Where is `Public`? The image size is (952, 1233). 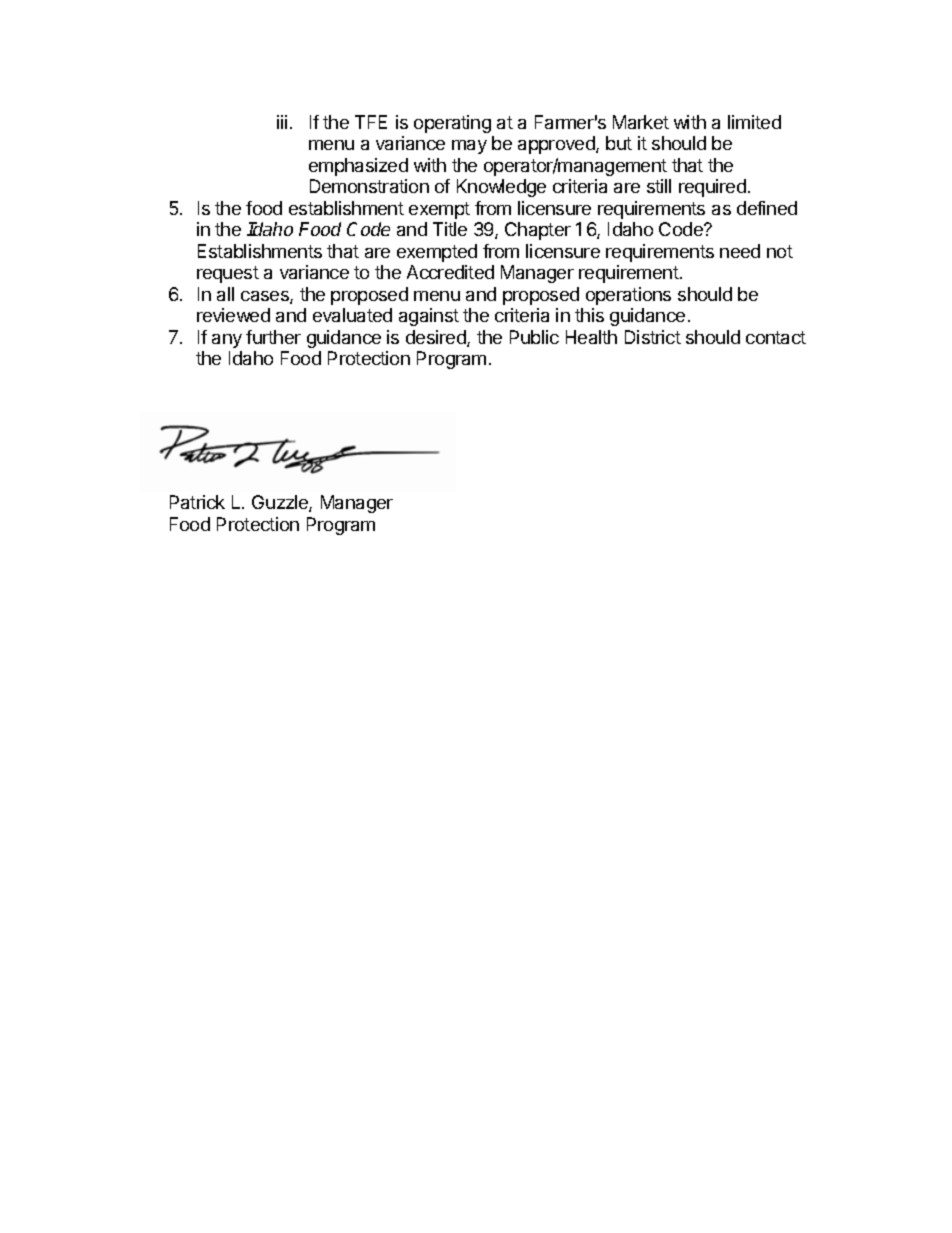
Public is located at coordinates (534, 337).
